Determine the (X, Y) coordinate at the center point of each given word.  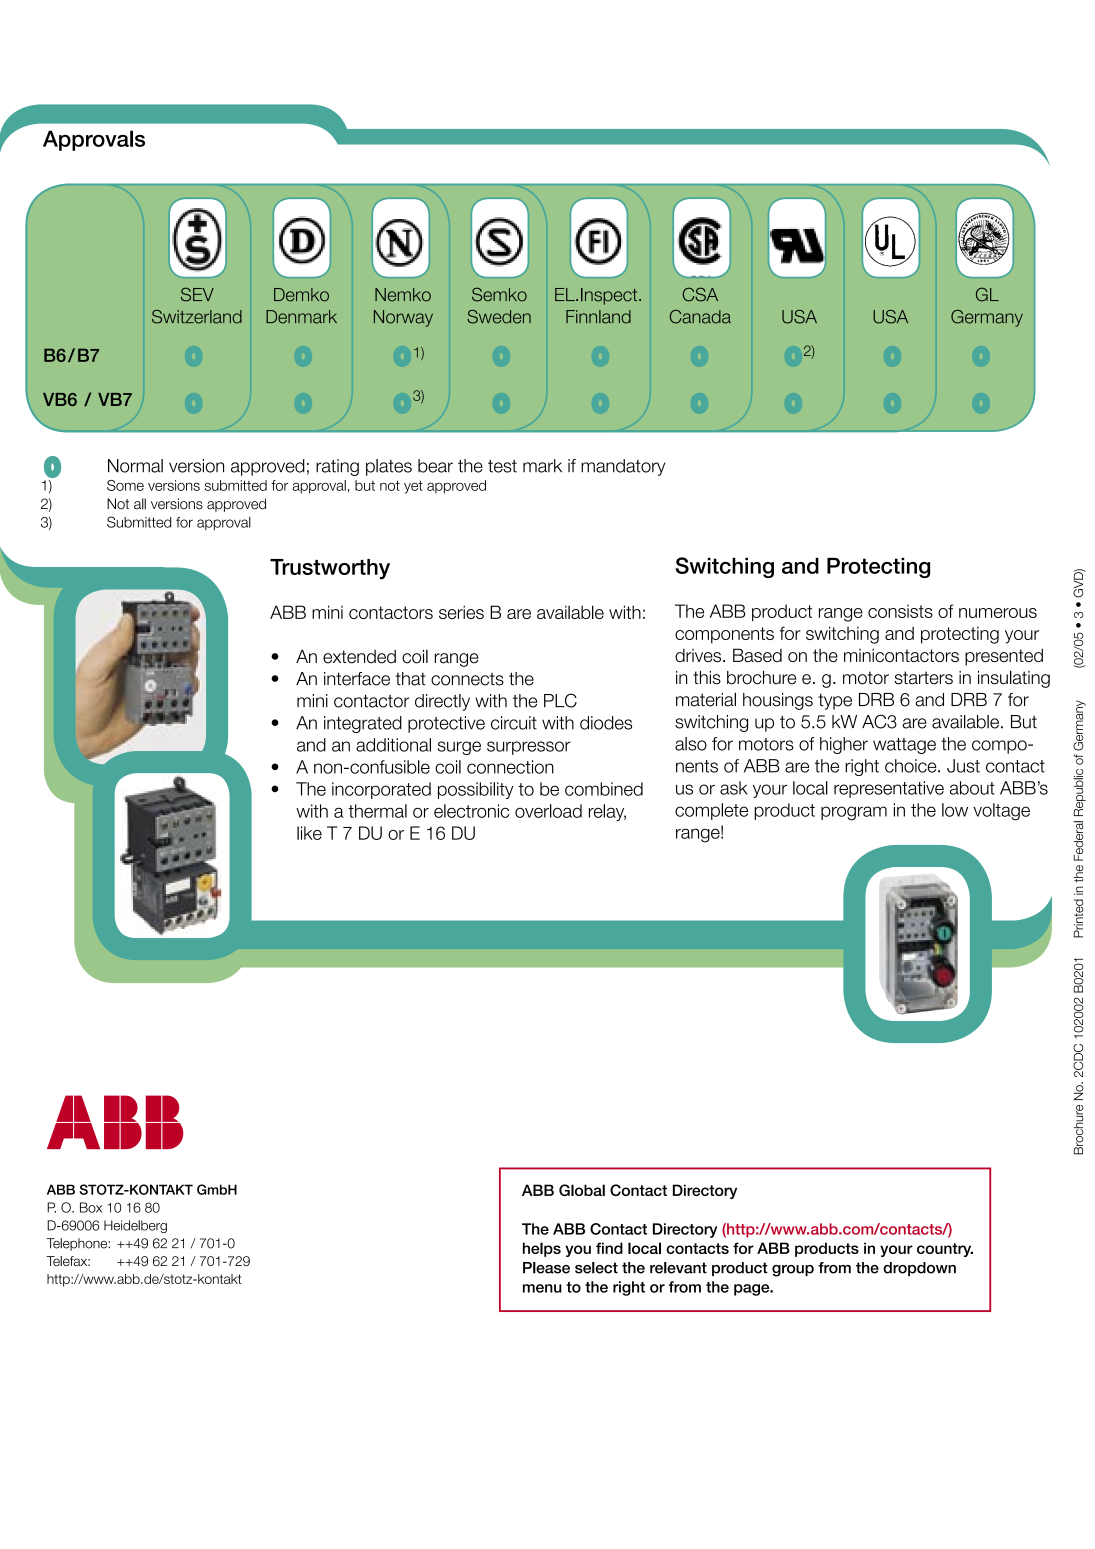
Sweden (499, 317)
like (309, 833)
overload (548, 811)
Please (546, 1268)
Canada (700, 317)
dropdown (919, 1269)
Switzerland (197, 317)
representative (889, 789)
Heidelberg (135, 1226)
